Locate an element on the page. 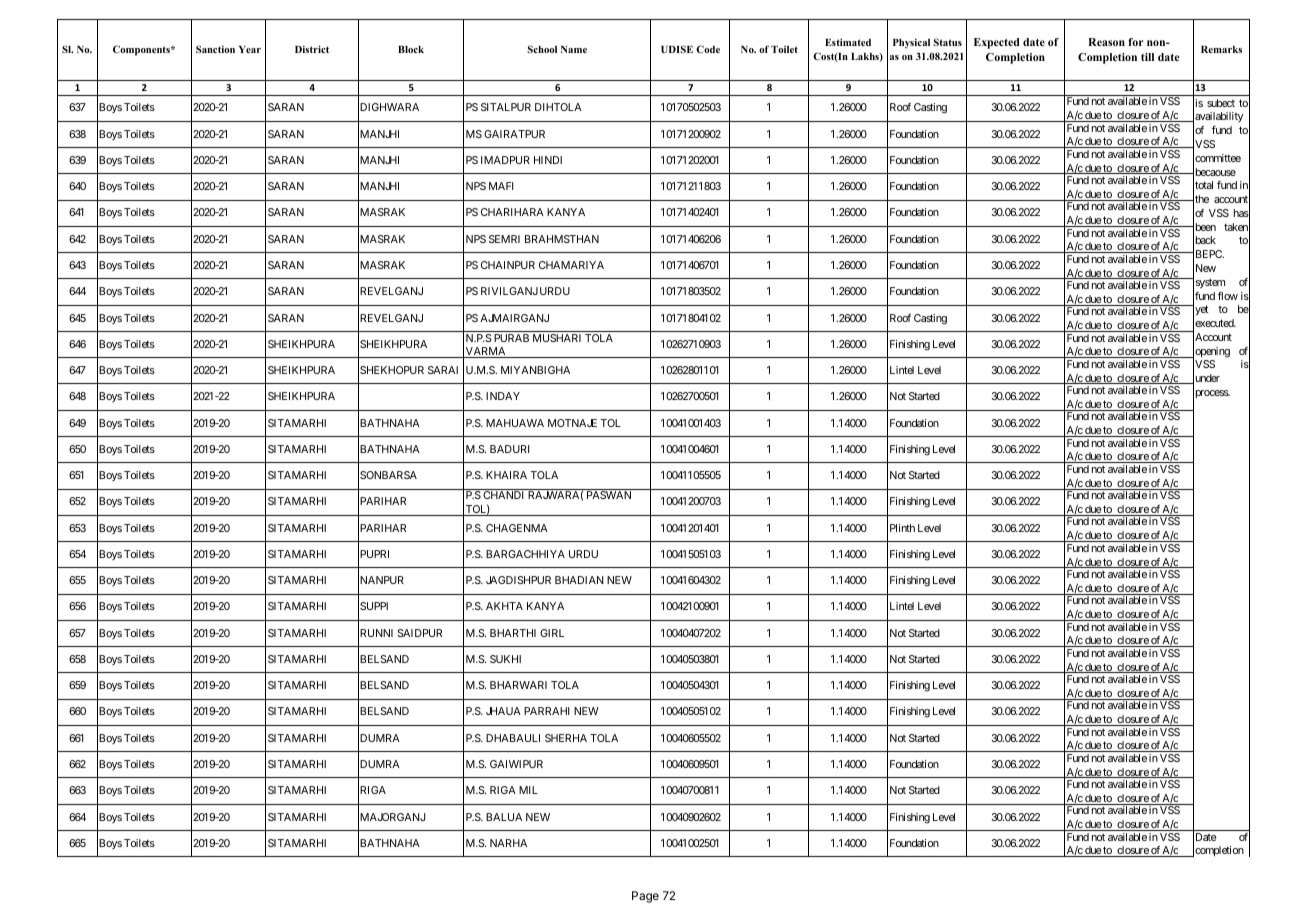 The image size is (1308, 924). Expected is located at coordinates (997, 43).
